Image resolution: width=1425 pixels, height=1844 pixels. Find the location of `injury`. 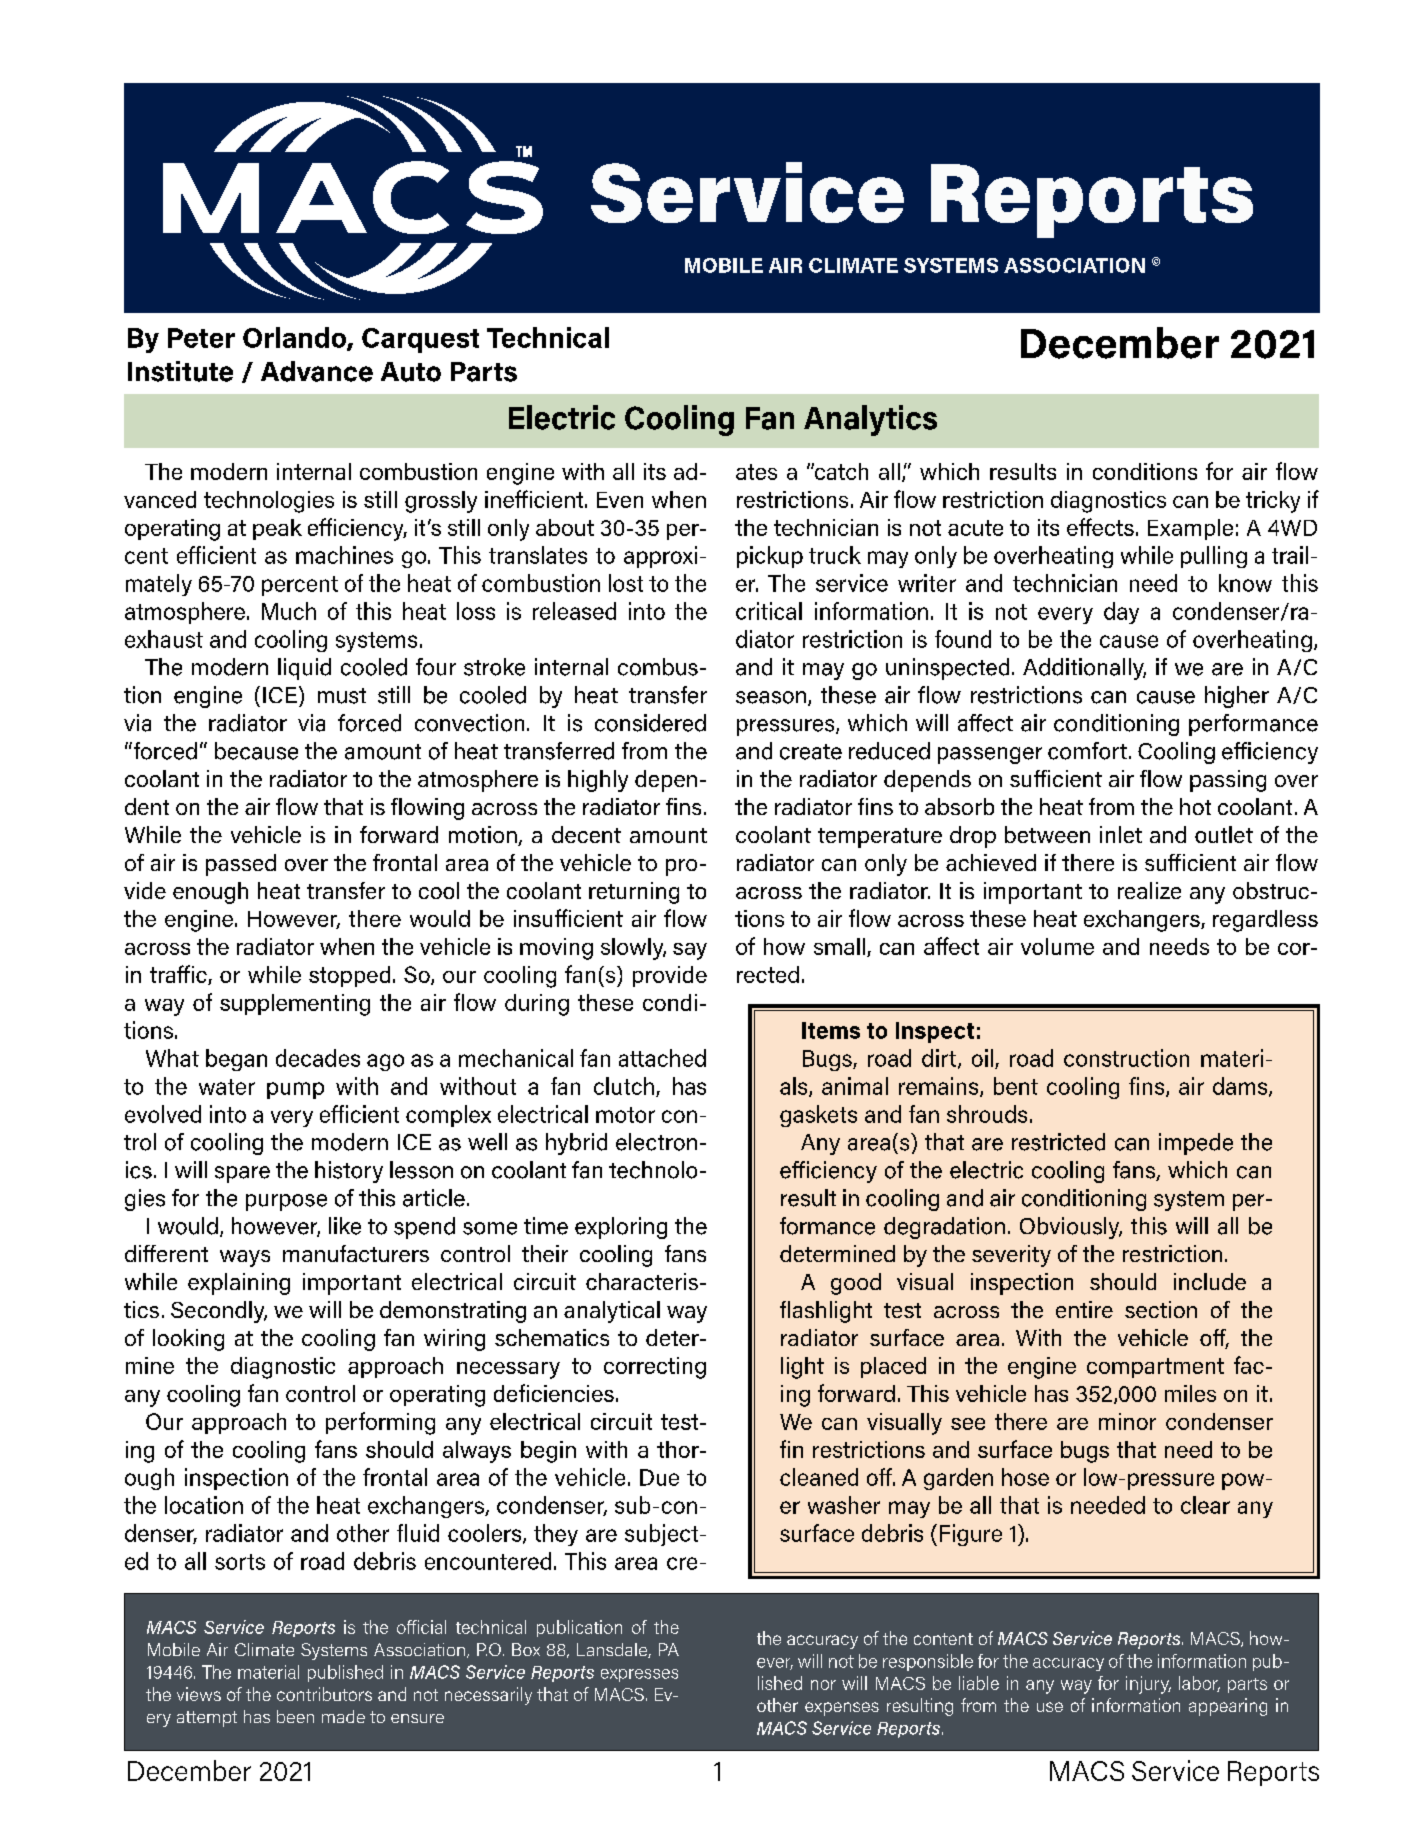

injury is located at coordinates (1148, 1685).
